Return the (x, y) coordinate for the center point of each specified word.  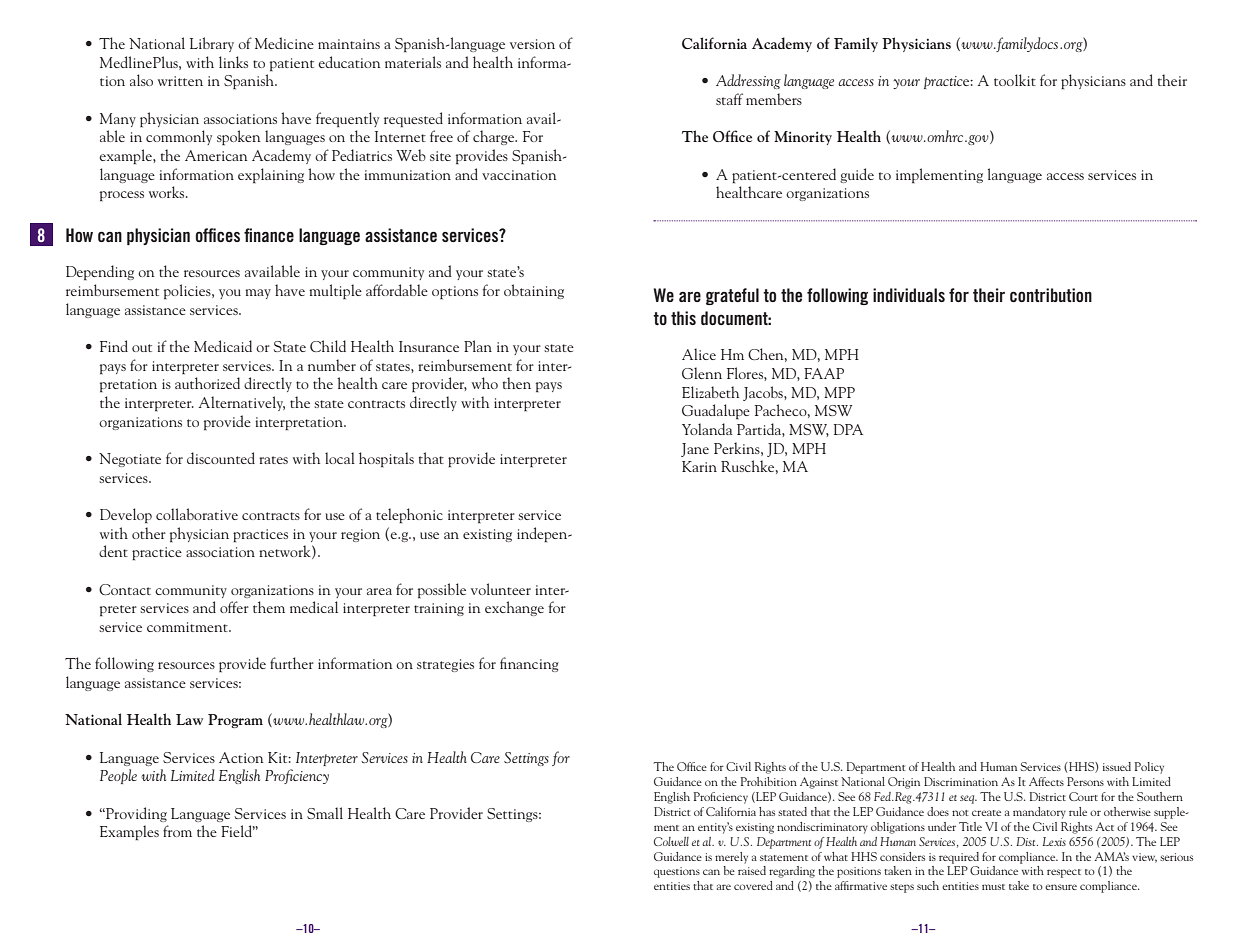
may (258, 294)
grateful (732, 296)
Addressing (748, 81)
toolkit (1015, 80)
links (233, 62)
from (177, 831)
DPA (848, 429)
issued (1117, 766)
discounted (221, 458)
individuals (909, 295)
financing (529, 664)
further (292, 663)
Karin (699, 466)
